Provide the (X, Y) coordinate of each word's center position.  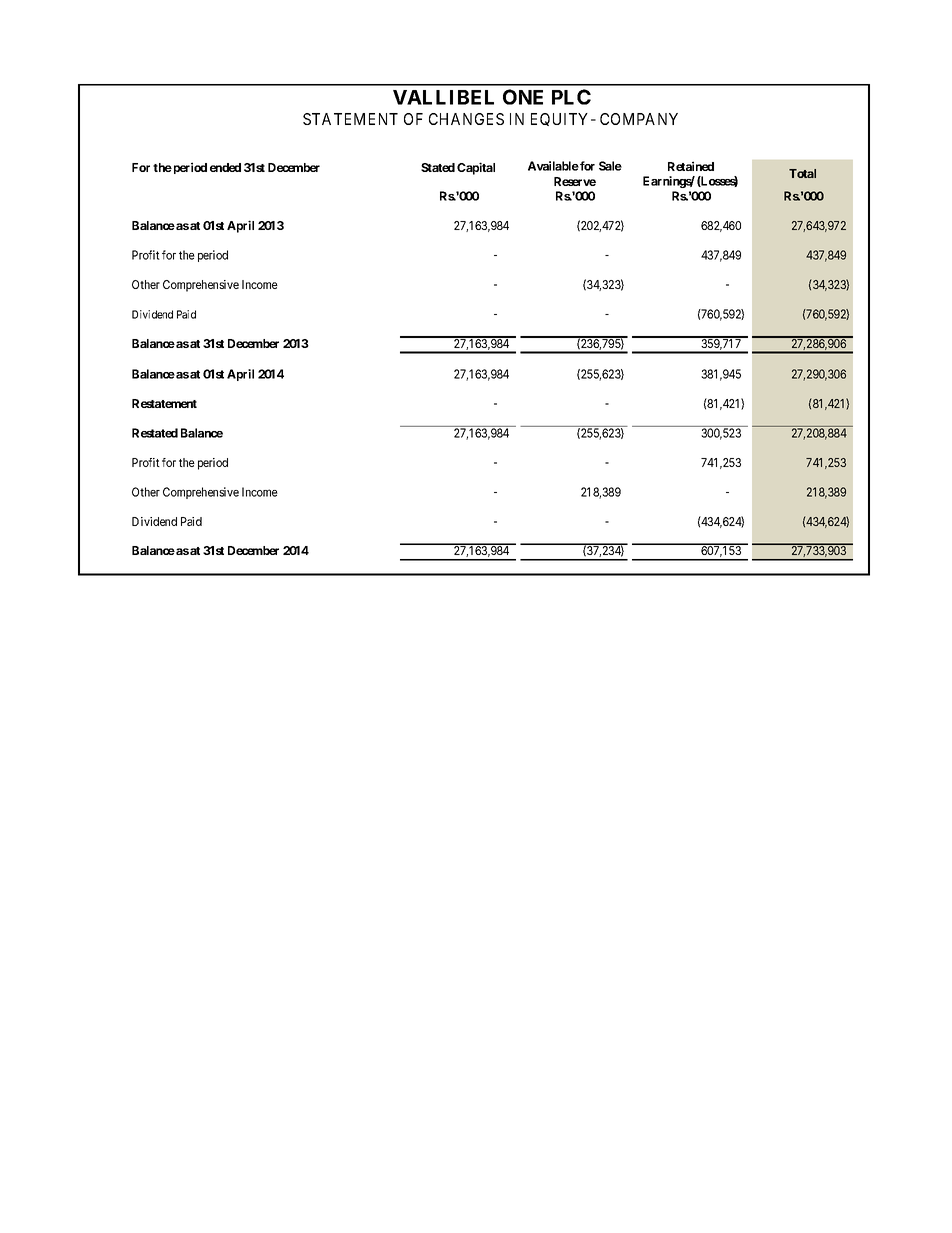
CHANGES (466, 119)
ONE (523, 97)
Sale (610, 166)
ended (225, 167)
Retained (691, 166)
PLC (571, 97)
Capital (476, 168)
